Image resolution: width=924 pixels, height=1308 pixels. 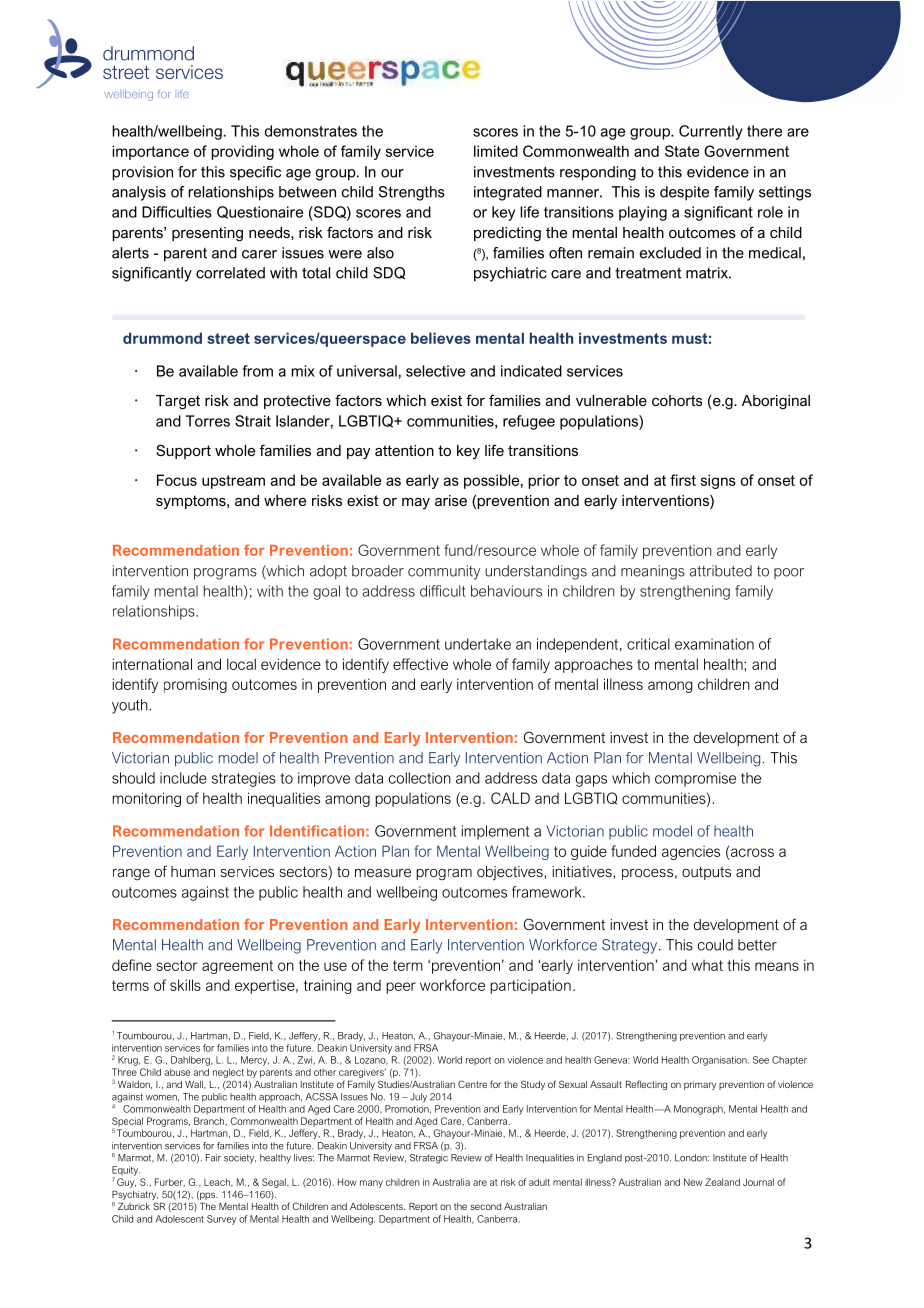 What do you see at coordinates (228, 338) in the page?
I see `street` at bounding box center [228, 338].
